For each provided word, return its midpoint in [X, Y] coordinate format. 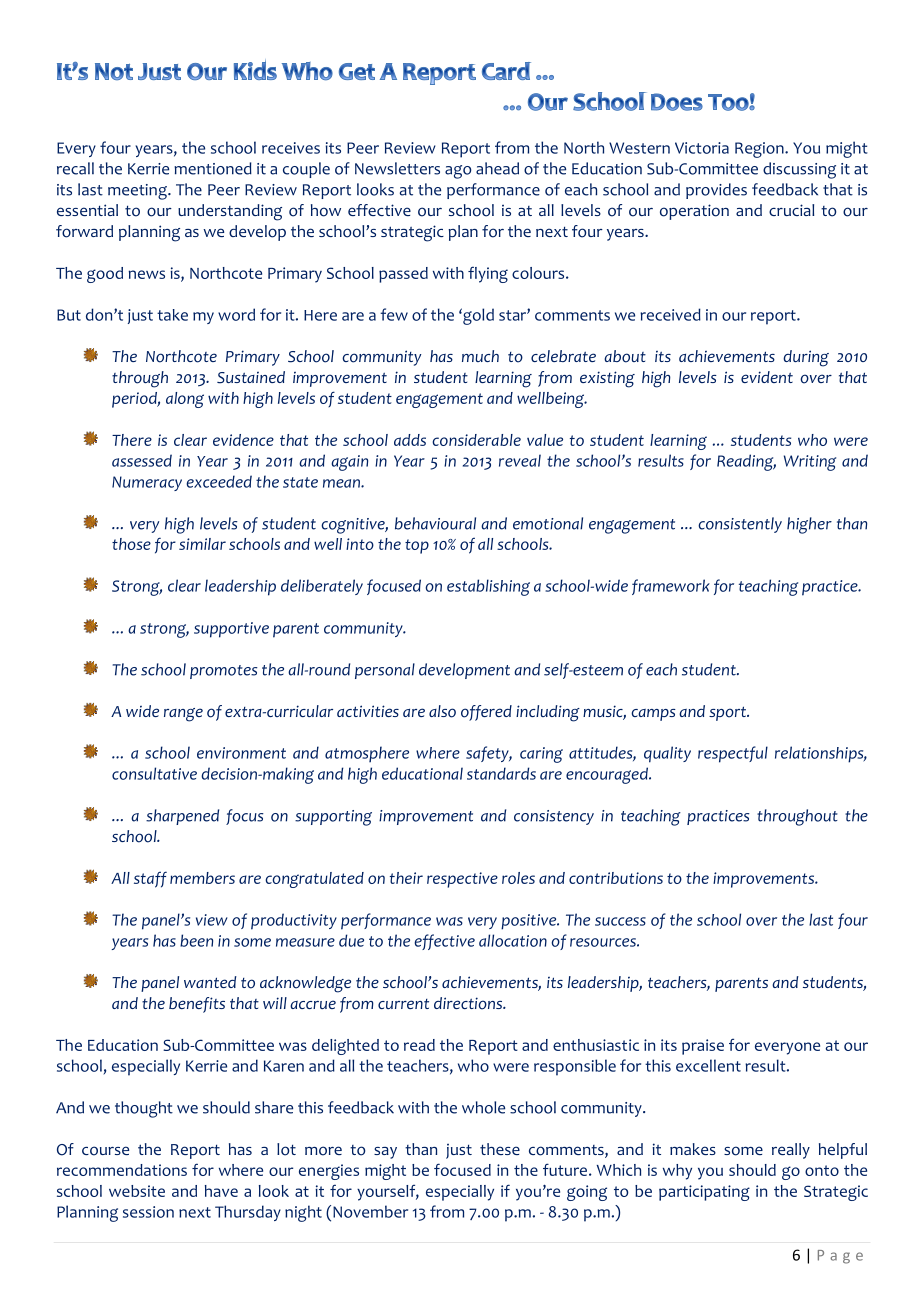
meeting [138, 192]
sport [728, 713]
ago [458, 172]
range [183, 715]
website [137, 1191]
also [442, 711]
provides [716, 191]
